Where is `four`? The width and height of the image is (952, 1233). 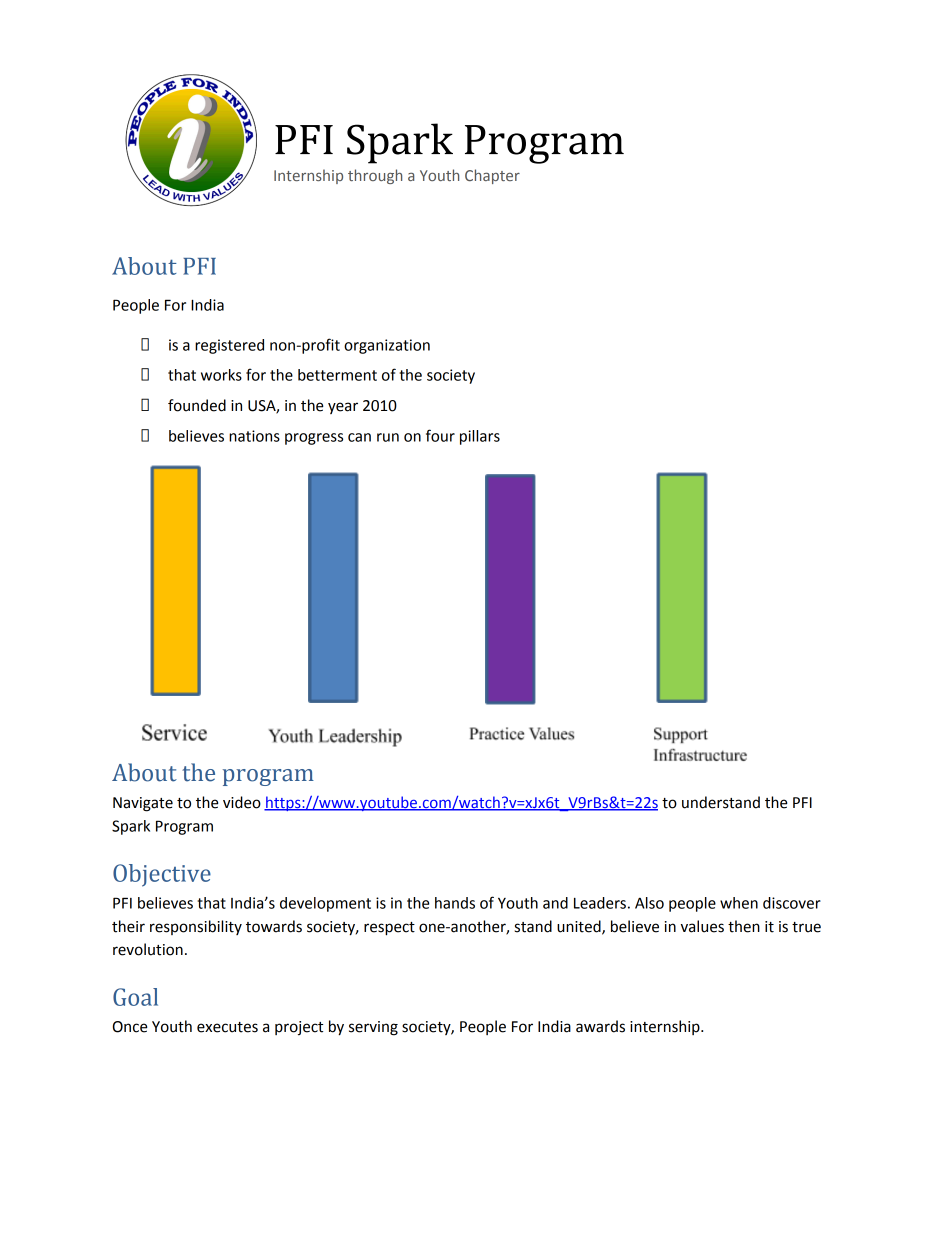
four is located at coordinates (440, 435).
